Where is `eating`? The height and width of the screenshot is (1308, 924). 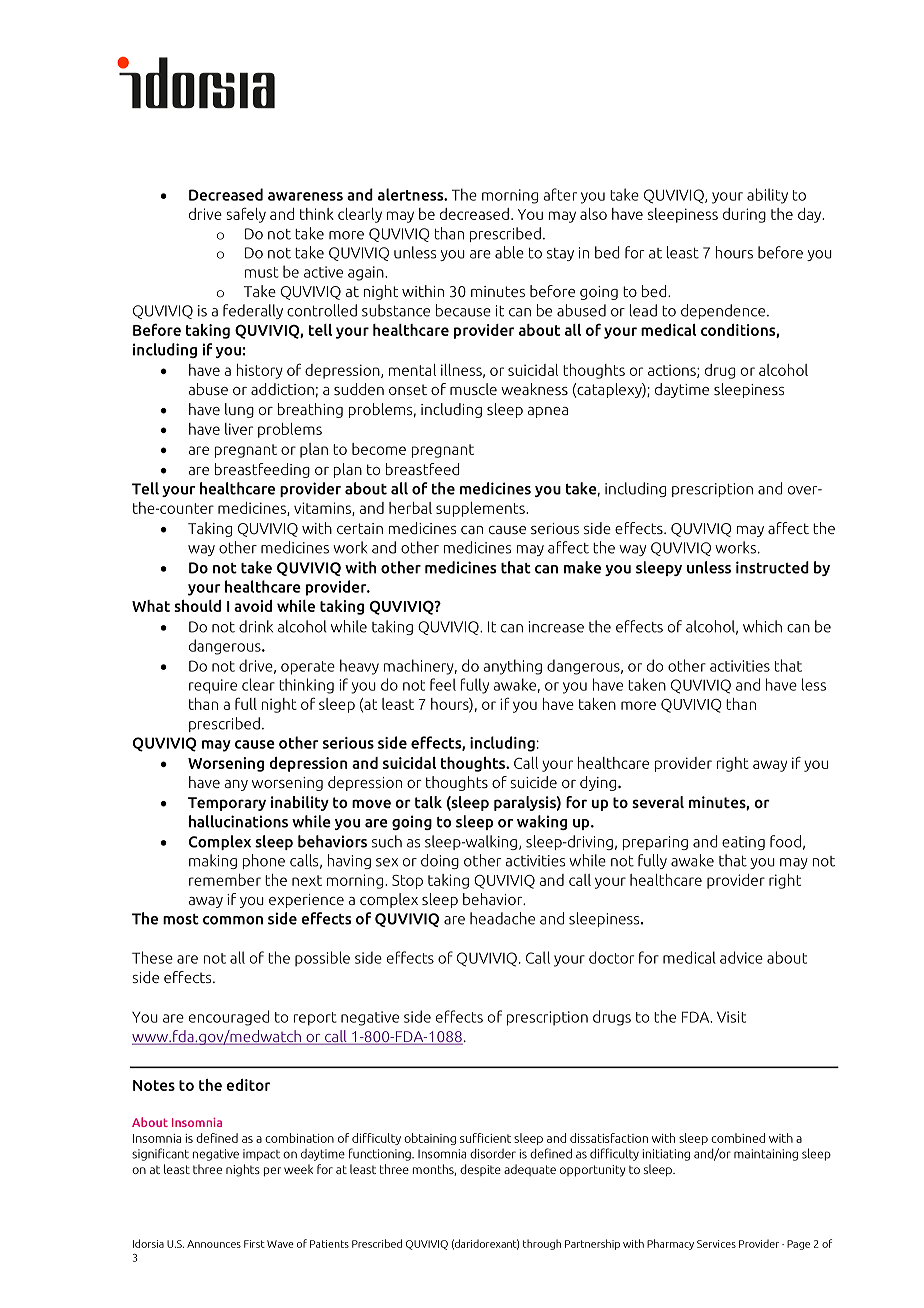 eating is located at coordinates (743, 843).
